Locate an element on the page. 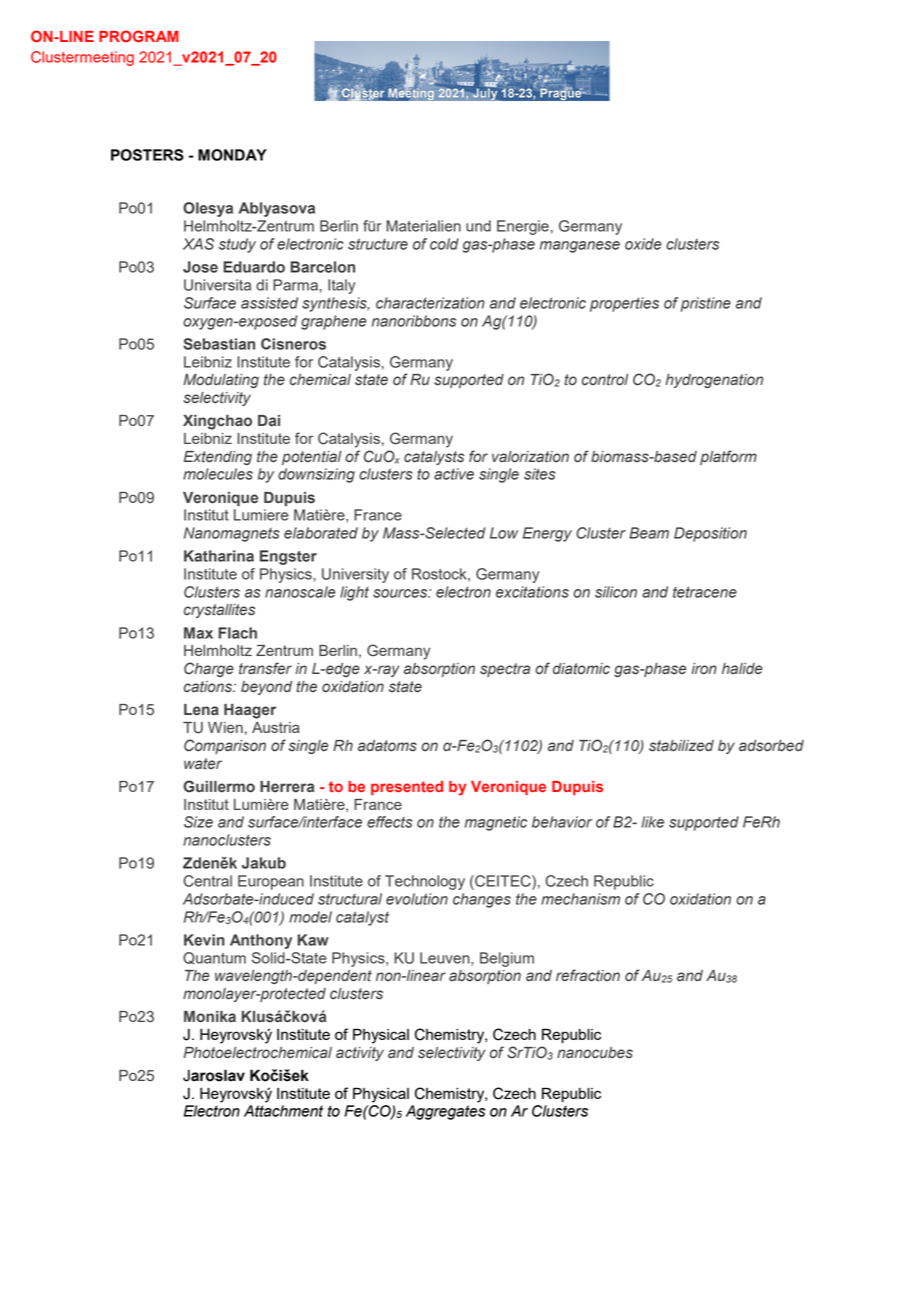  und is located at coordinates (478, 226).
